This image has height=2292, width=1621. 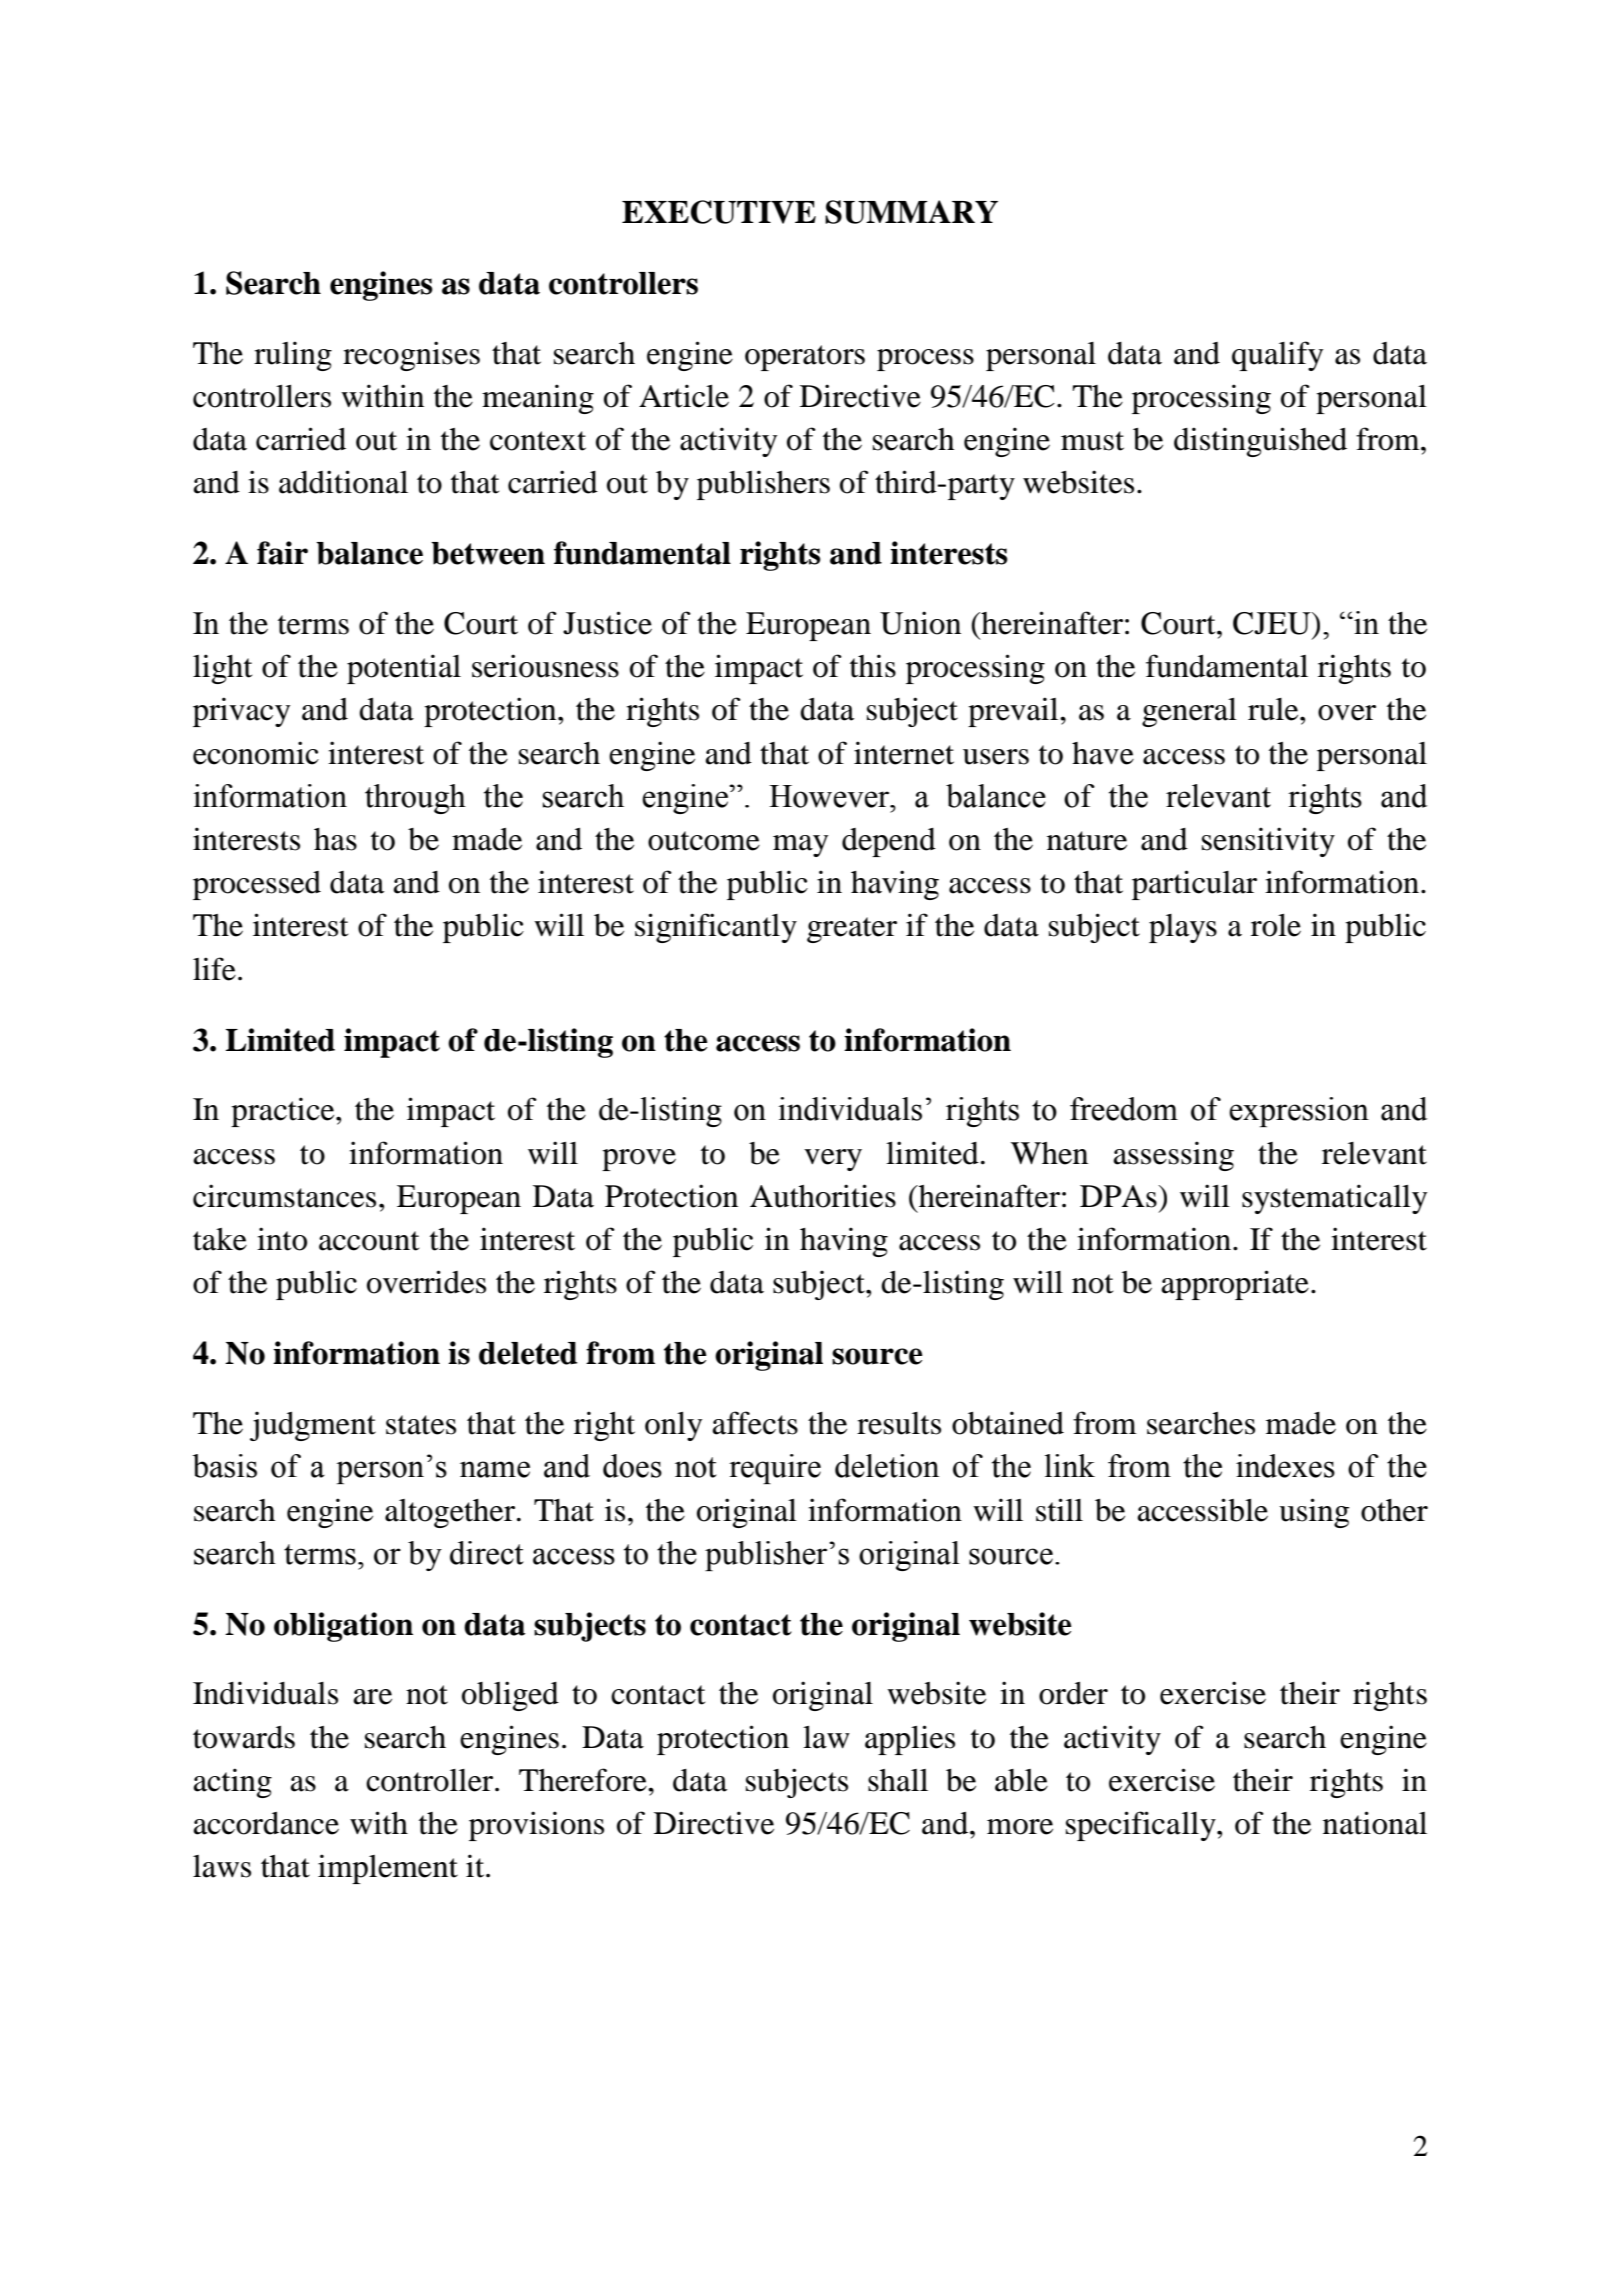 What do you see at coordinates (415, 799) in the image?
I see `through` at bounding box center [415, 799].
